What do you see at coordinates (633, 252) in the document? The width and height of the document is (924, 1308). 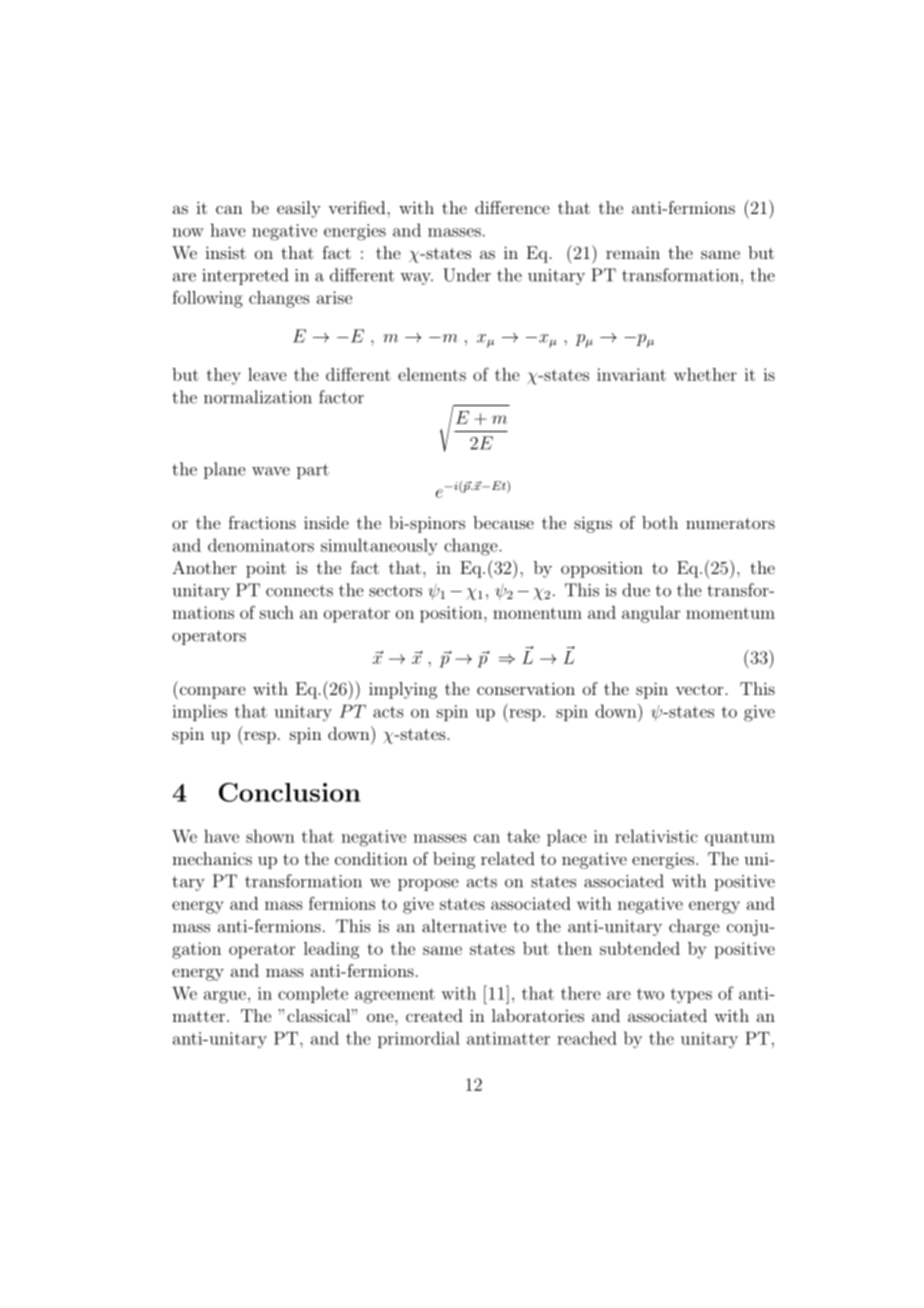 I see `remain` at bounding box center [633, 252].
